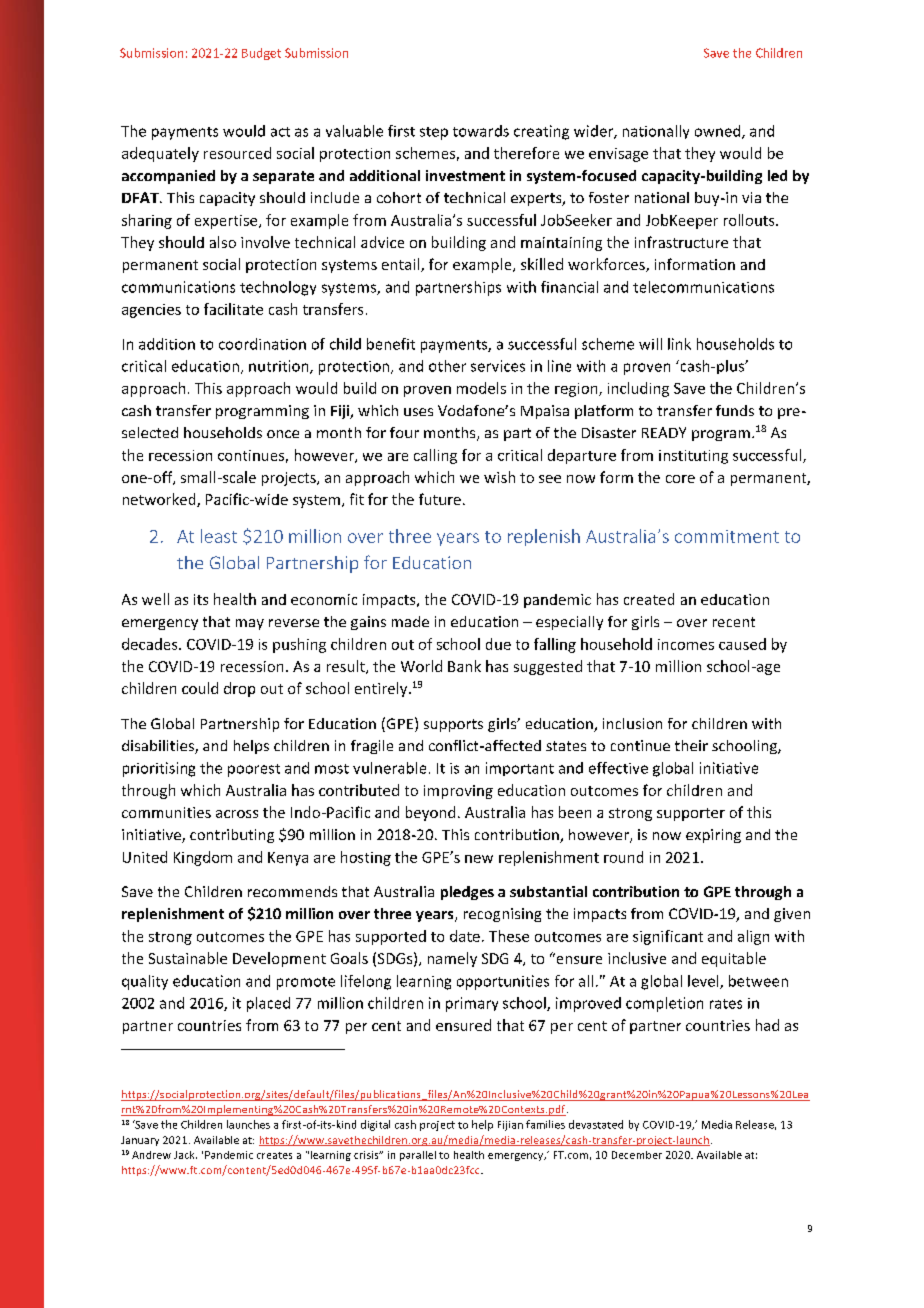 The height and width of the page is (1308, 924). Describe the element at coordinates (250, 624) in the page. I see `may` at that location.
